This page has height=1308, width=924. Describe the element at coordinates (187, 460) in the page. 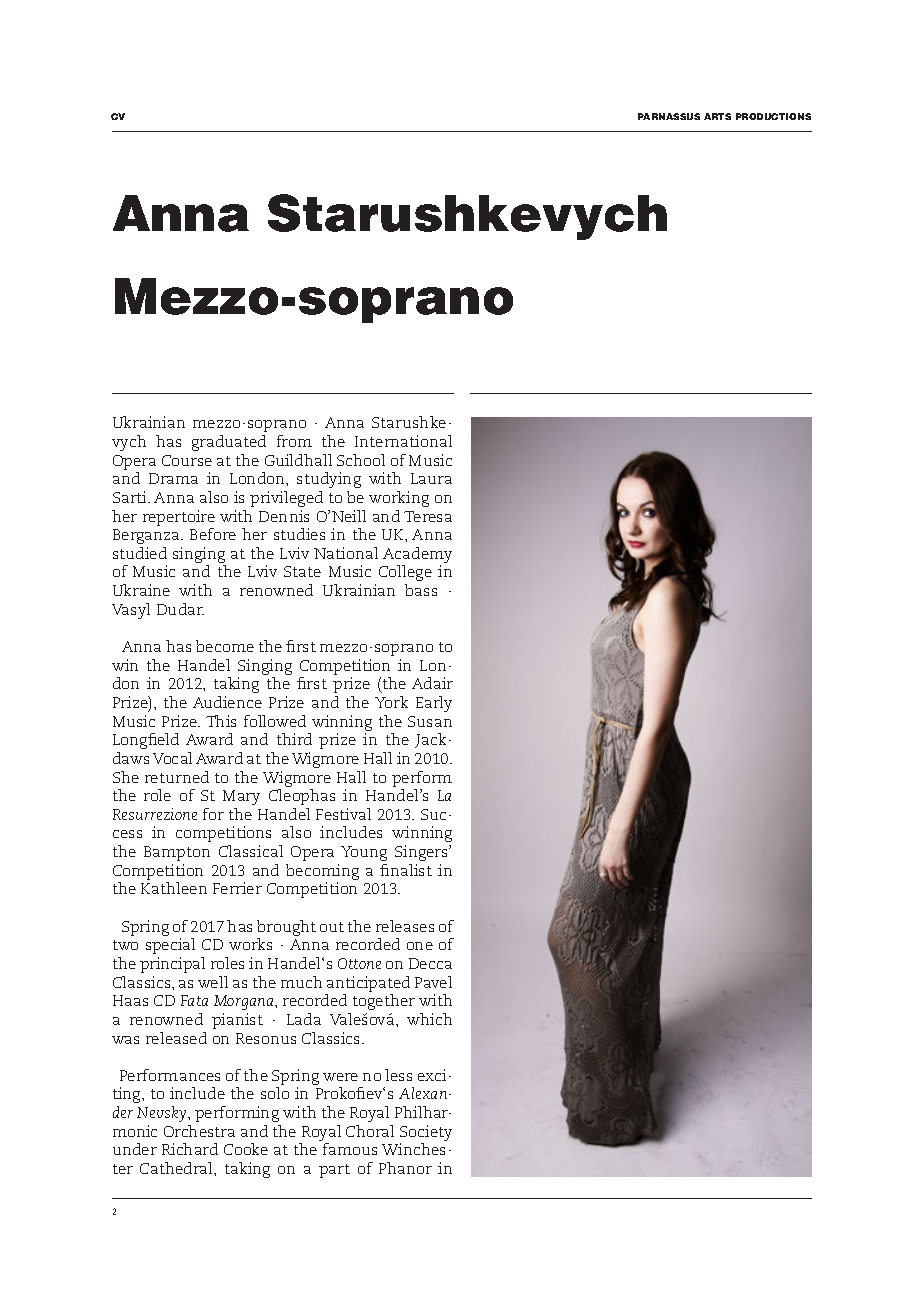

I see `Course` at that location.
